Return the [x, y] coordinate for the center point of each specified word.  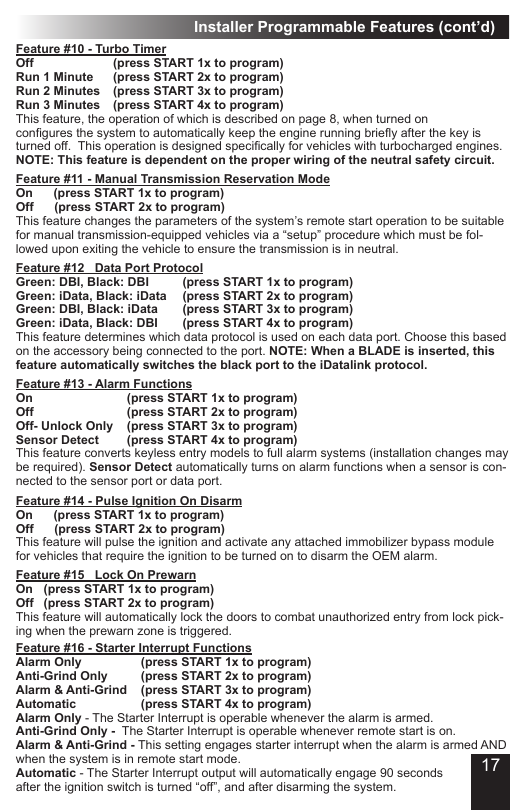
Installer [224, 26]
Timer [148, 50]
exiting [100, 250]
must [432, 234]
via [260, 234]
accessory [82, 354]
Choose [426, 336]
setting [183, 747]
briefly [380, 135]
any [281, 545]
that [92, 555]
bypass [430, 544]
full [274, 452]
